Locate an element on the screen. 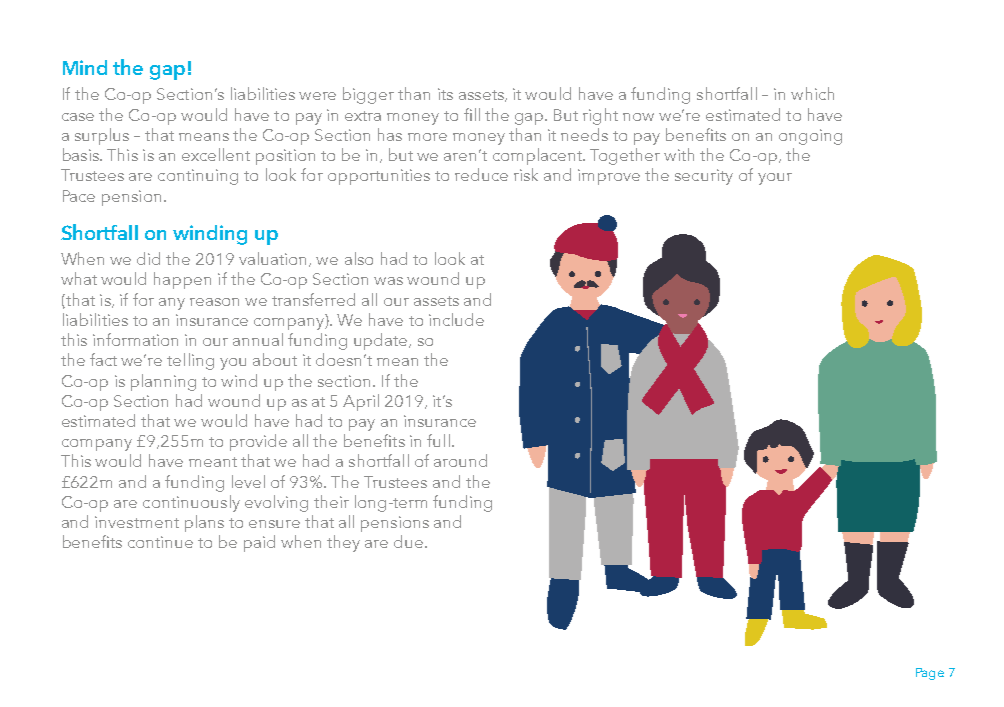 The width and height of the screenshot is (1004, 707). include is located at coordinates (456, 319).
